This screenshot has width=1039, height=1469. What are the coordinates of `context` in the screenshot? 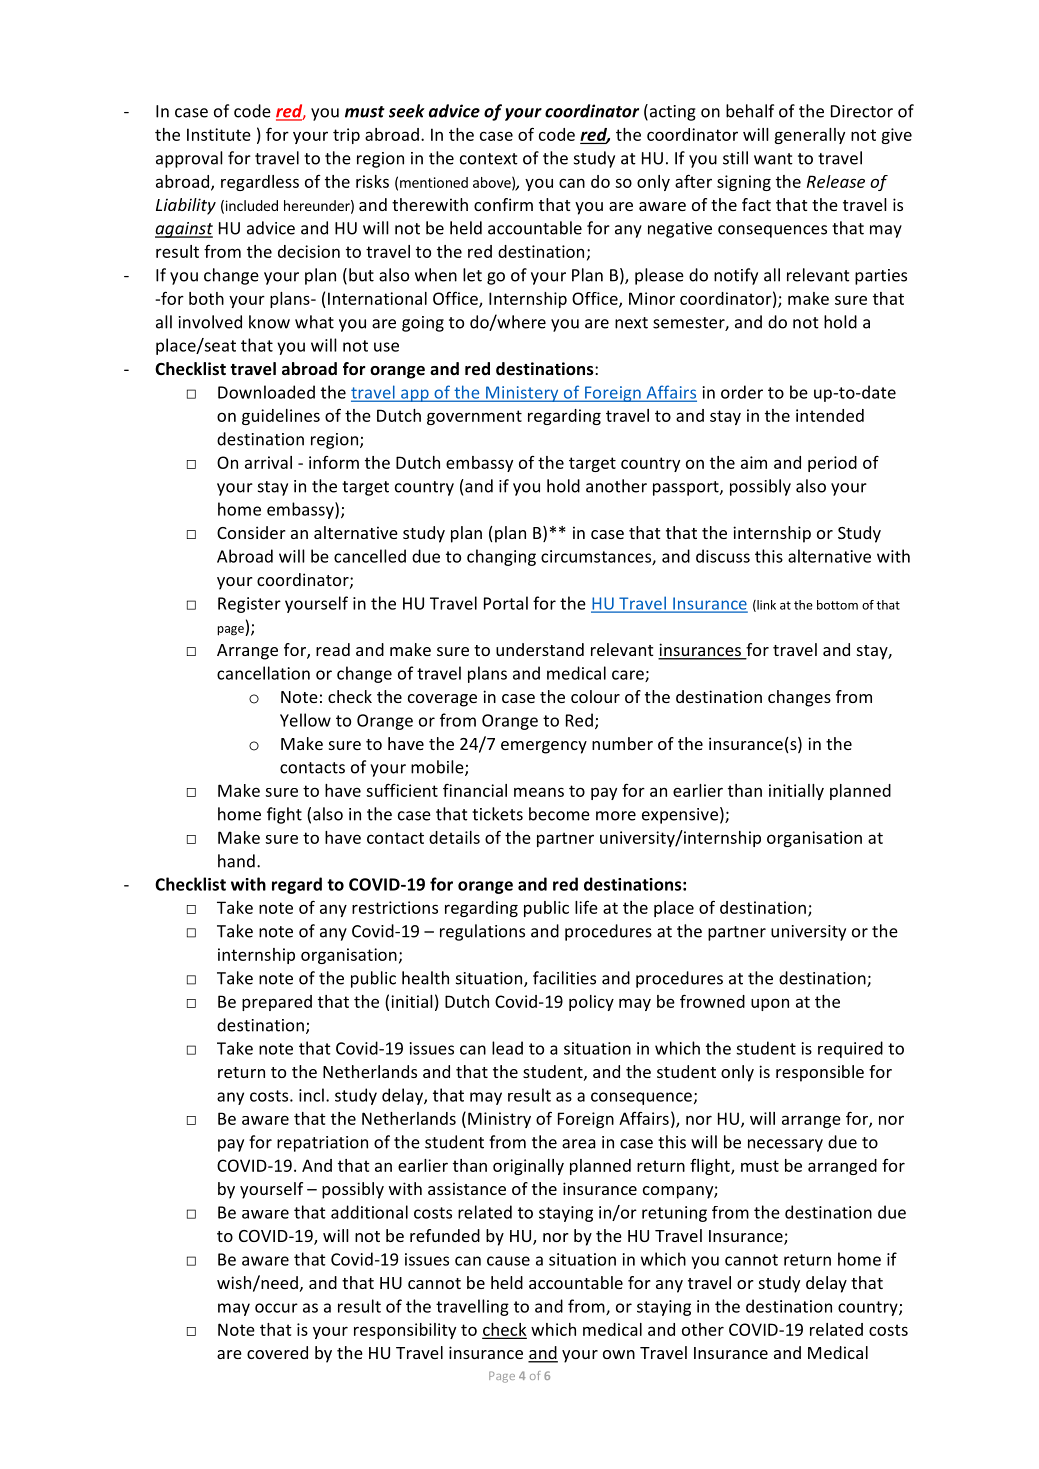 It's located at (489, 159).
